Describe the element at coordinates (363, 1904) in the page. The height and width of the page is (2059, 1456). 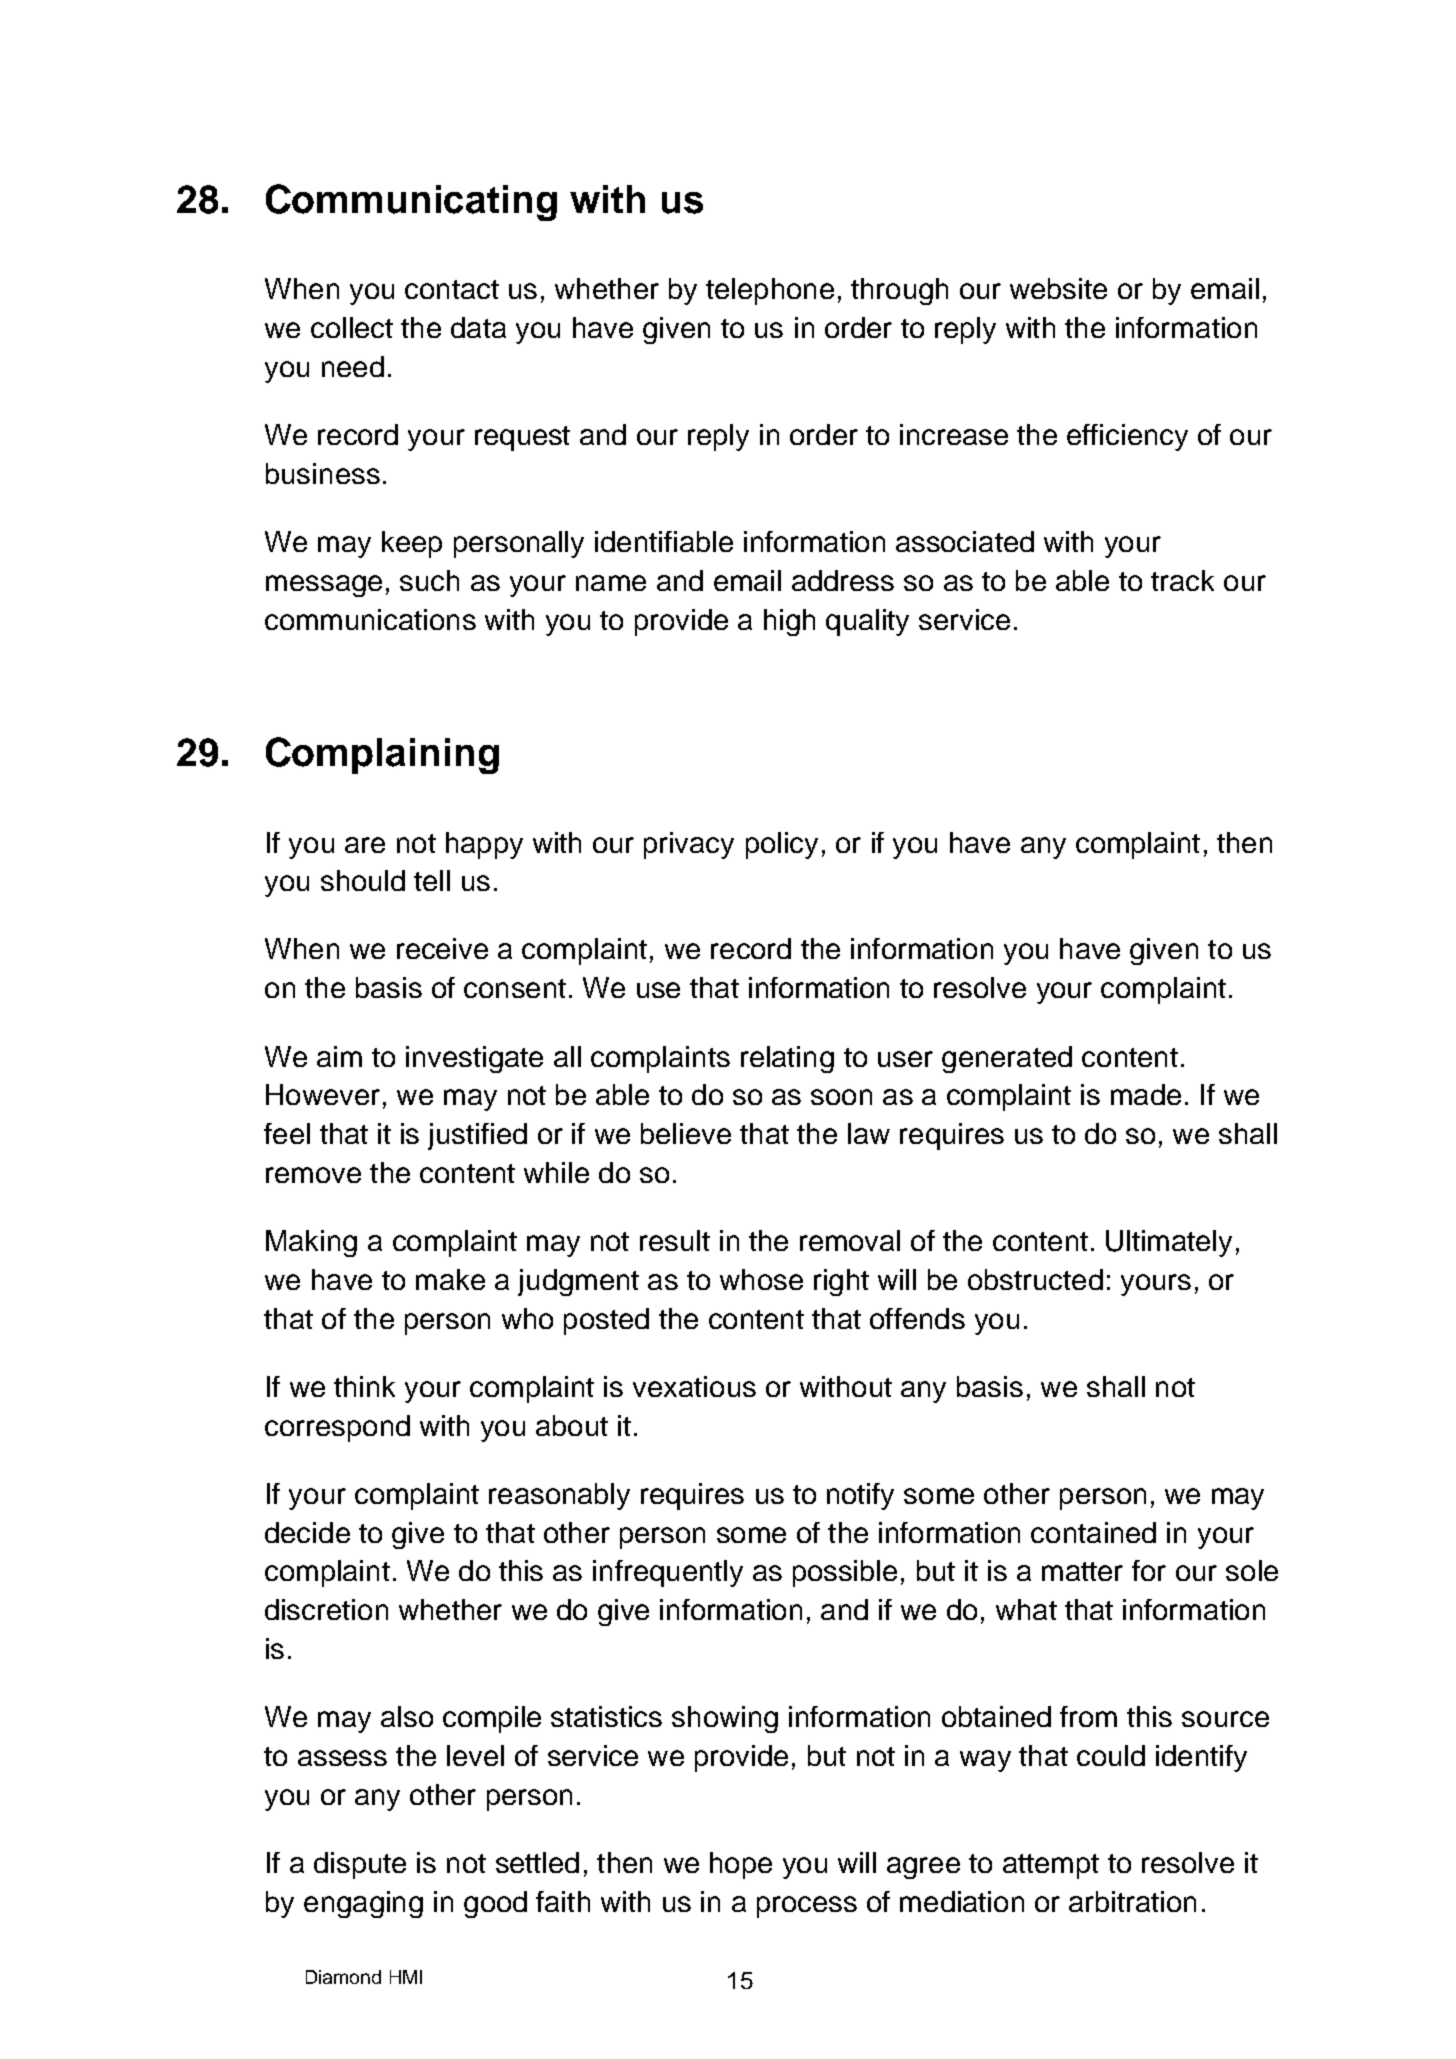
I see `engaging` at that location.
